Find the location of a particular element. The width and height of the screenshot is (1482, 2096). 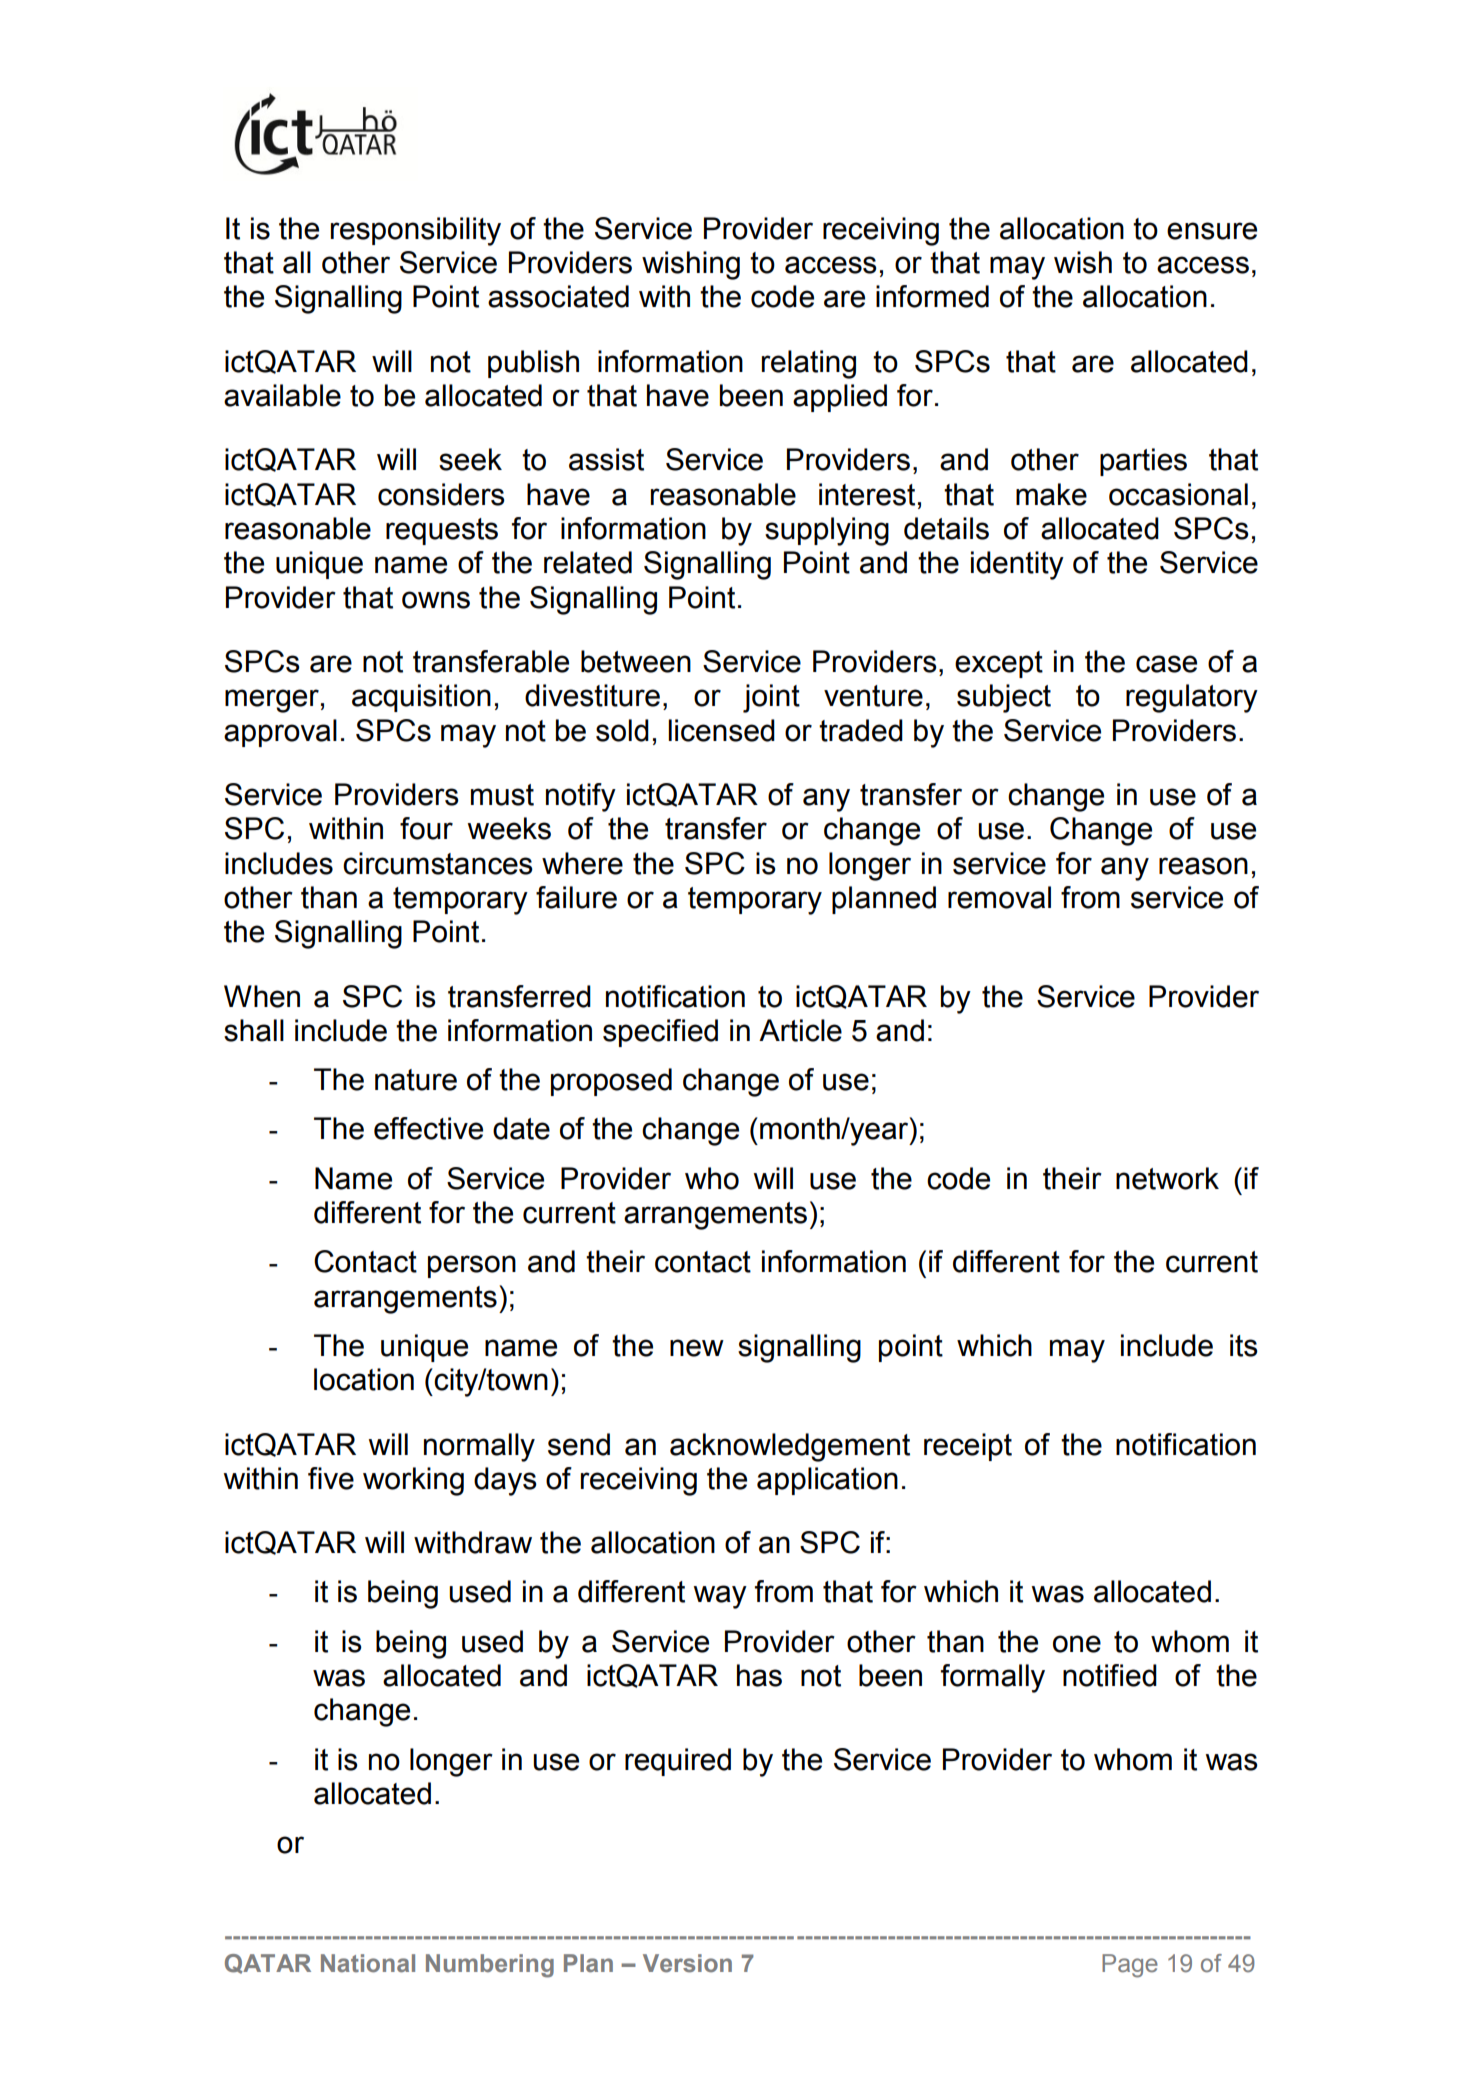

Article is located at coordinates (800, 1030).
